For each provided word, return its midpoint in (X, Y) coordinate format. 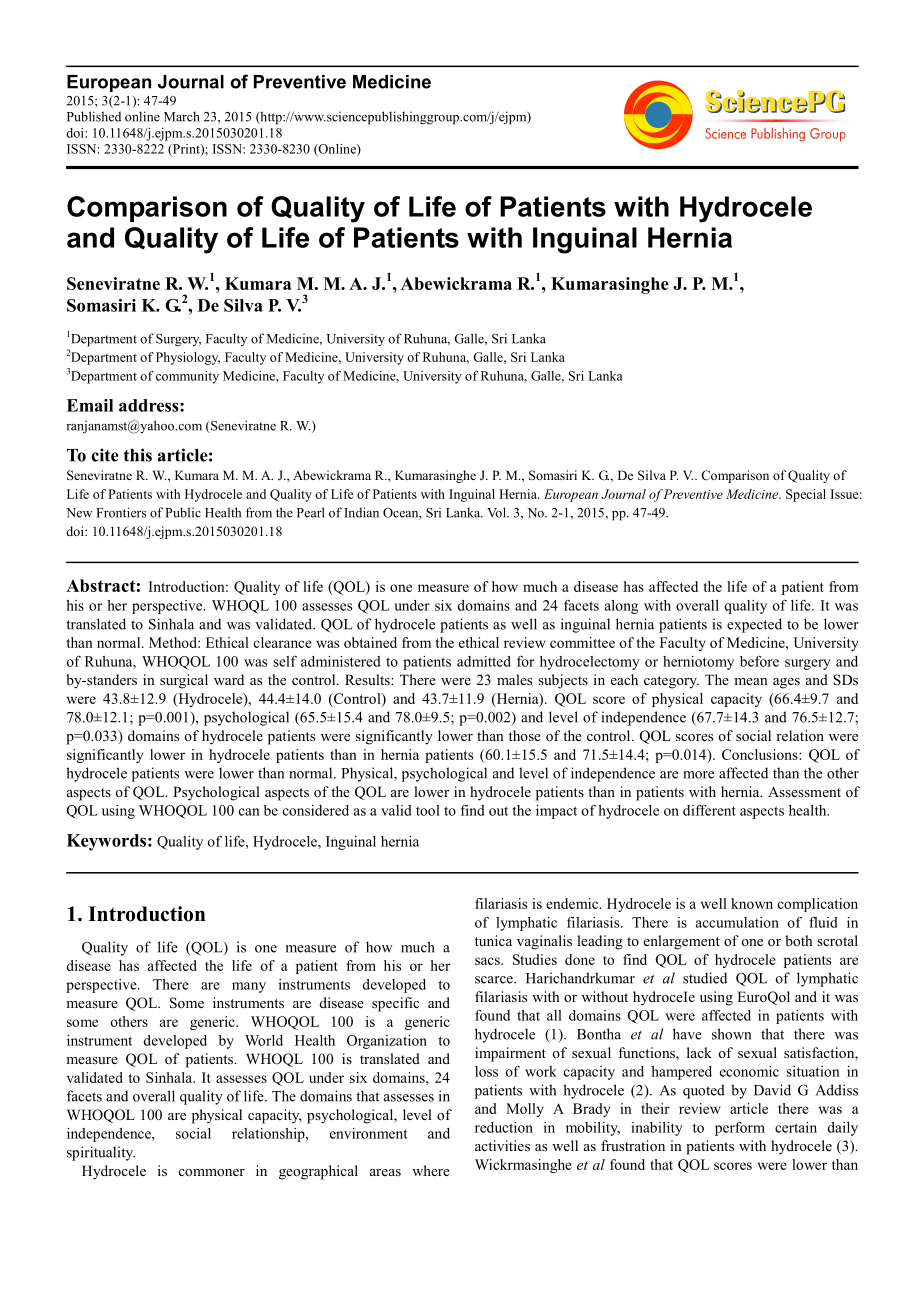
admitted (484, 661)
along (621, 607)
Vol (497, 512)
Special (806, 495)
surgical (184, 681)
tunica (493, 940)
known (752, 903)
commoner (212, 1172)
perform (740, 1129)
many (249, 987)
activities (502, 1145)
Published (94, 116)
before (759, 661)
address (150, 405)
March (182, 116)
